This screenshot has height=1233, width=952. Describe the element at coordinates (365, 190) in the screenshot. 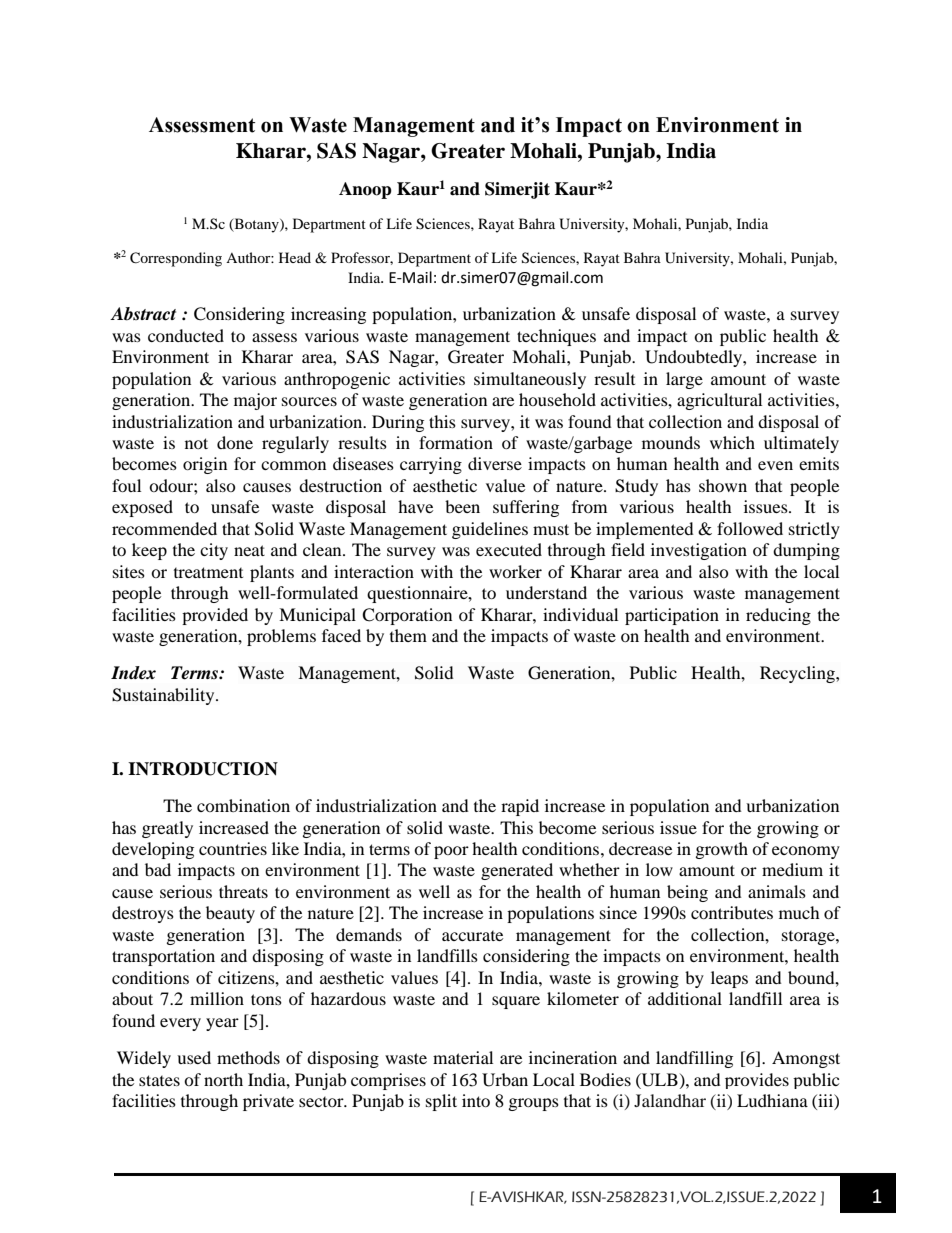

I see `Anoop` at that location.
